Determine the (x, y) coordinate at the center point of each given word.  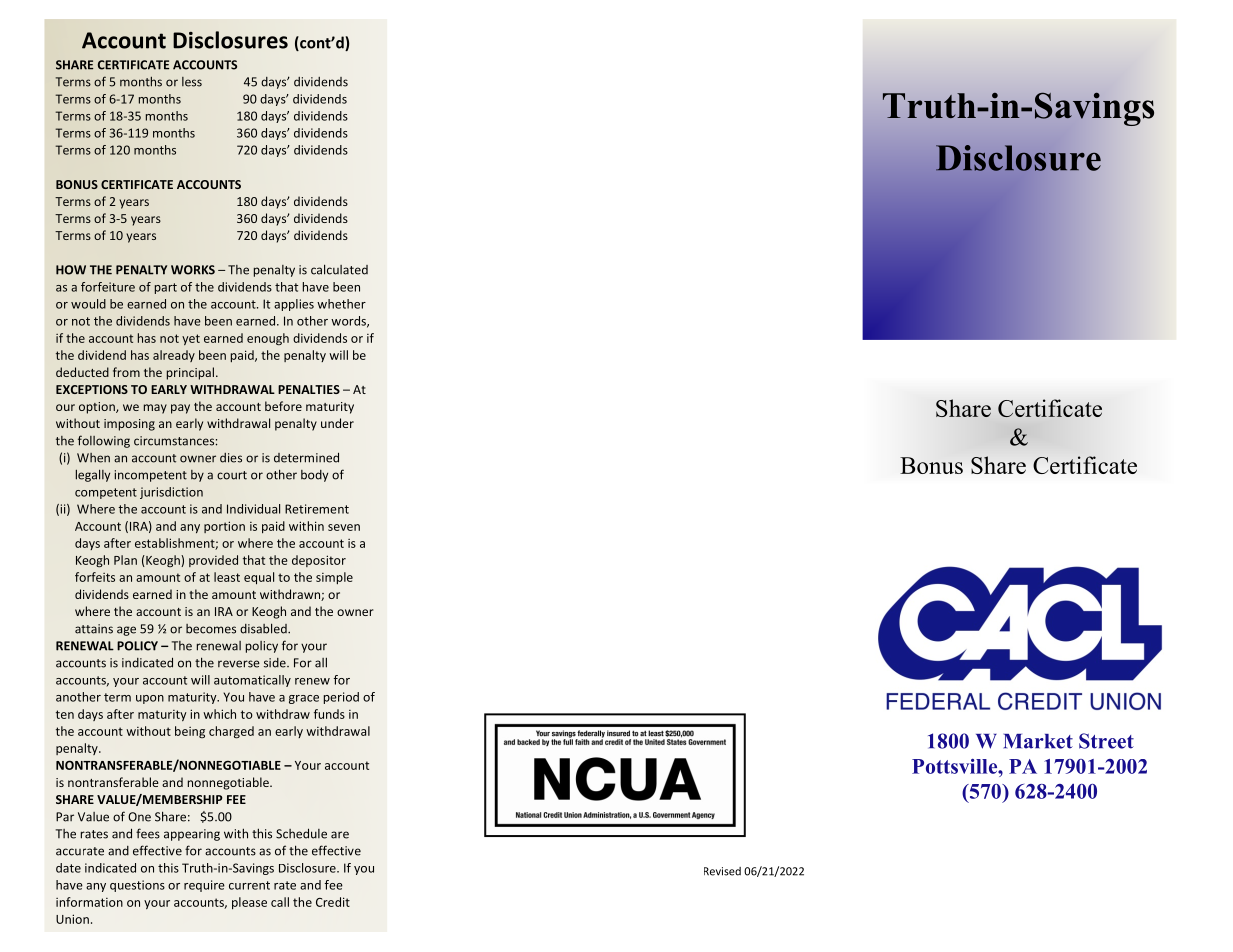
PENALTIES (309, 389)
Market (1038, 741)
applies (294, 305)
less (192, 82)
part (166, 288)
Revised (722, 871)
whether (341, 304)
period (341, 698)
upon (150, 699)
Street (1106, 741)
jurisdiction (171, 493)
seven (344, 527)
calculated (339, 269)
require (204, 886)
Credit (333, 902)
